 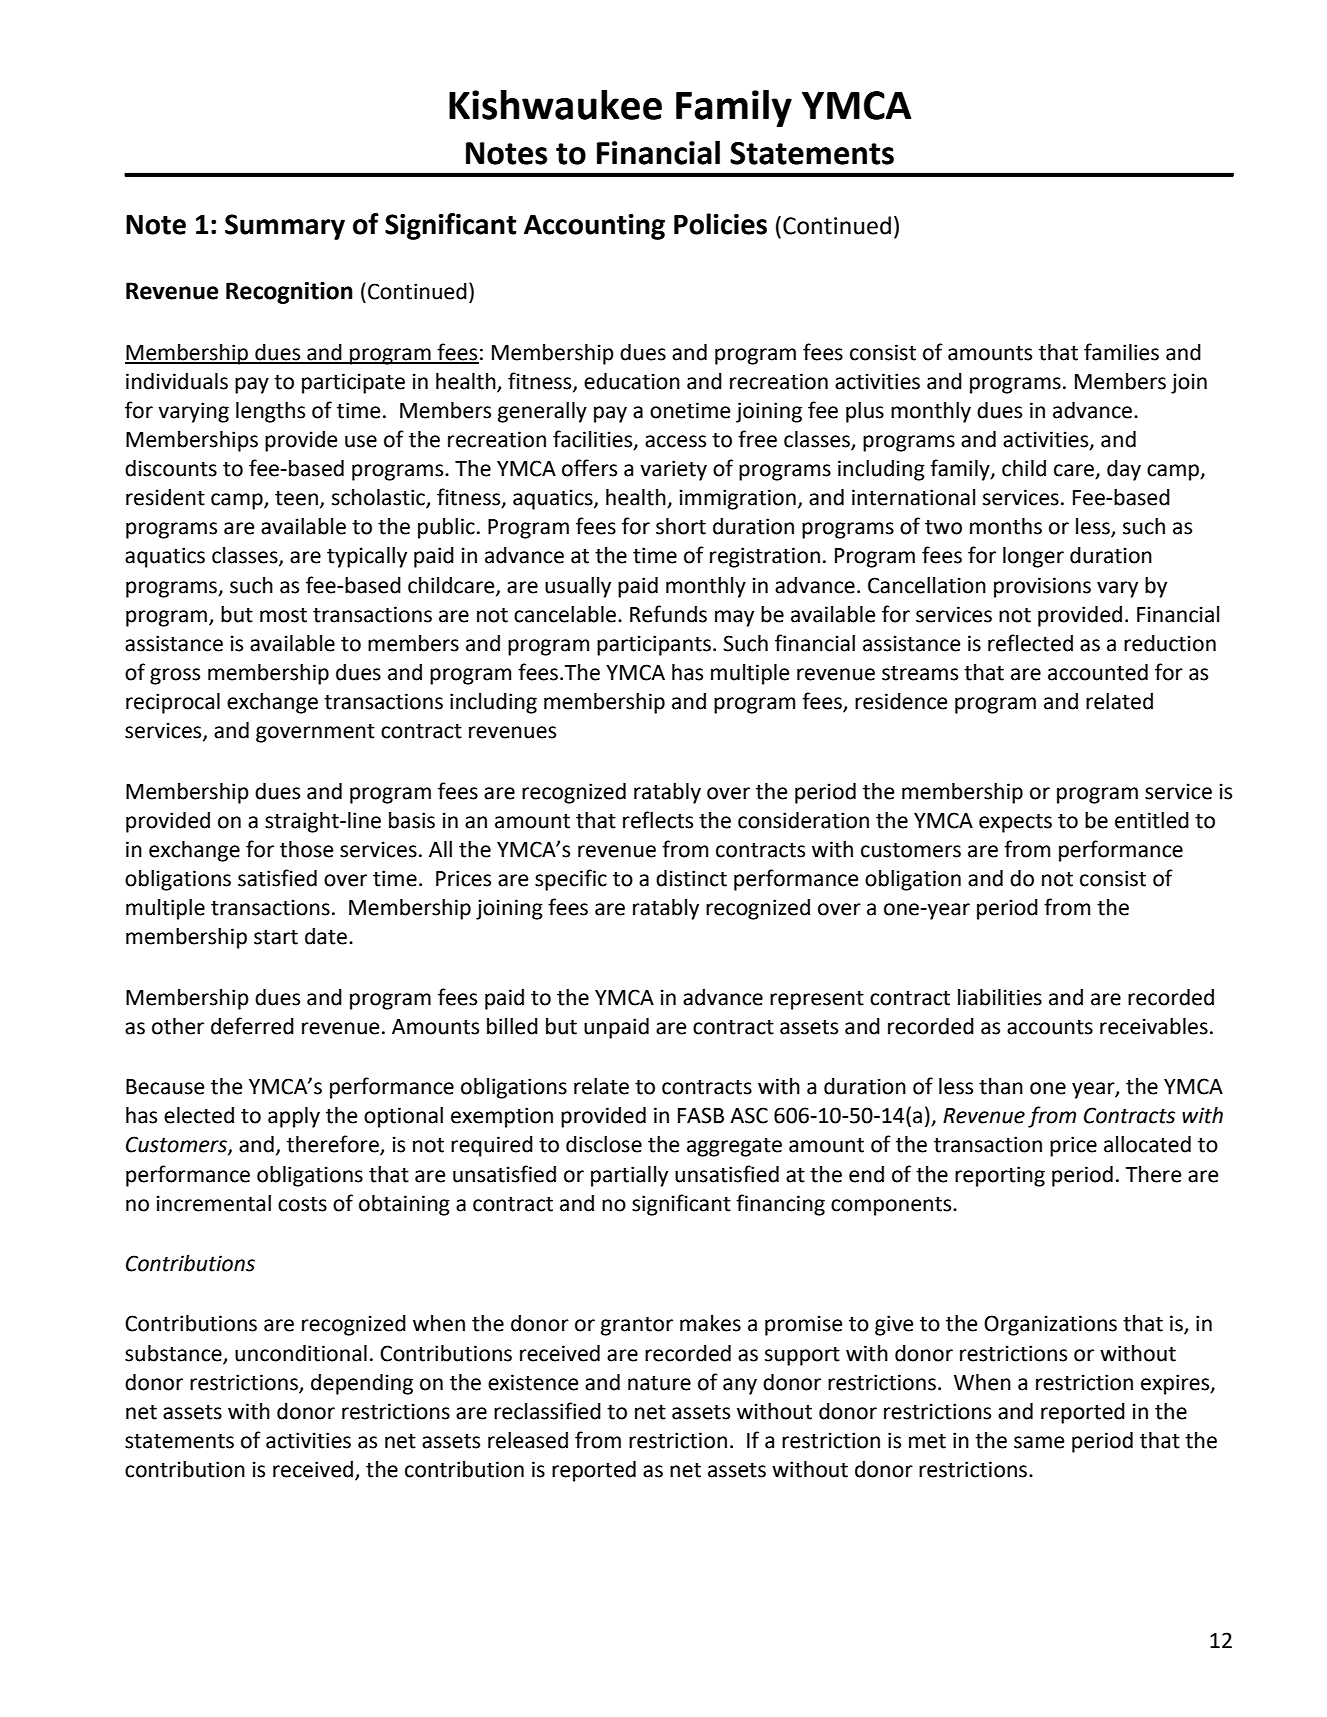 I want to click on depending, so click(x=362, y=1384).
